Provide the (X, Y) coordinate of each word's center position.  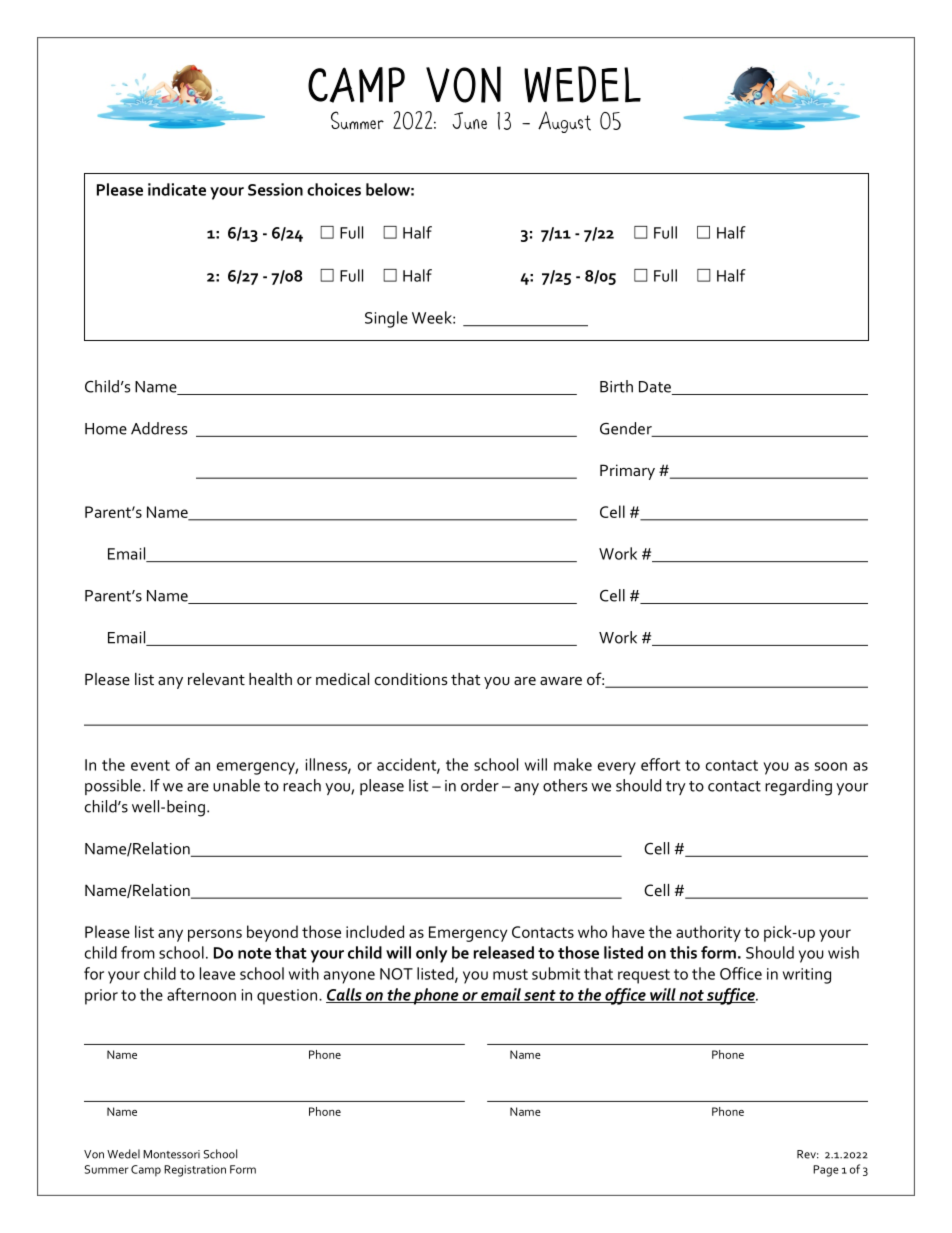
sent (540, 996)
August (564, 122)
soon (831, 766)
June (469, 120)
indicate (177, 189)
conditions (411, 679)
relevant (216, 679)
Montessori (171, 1154)
